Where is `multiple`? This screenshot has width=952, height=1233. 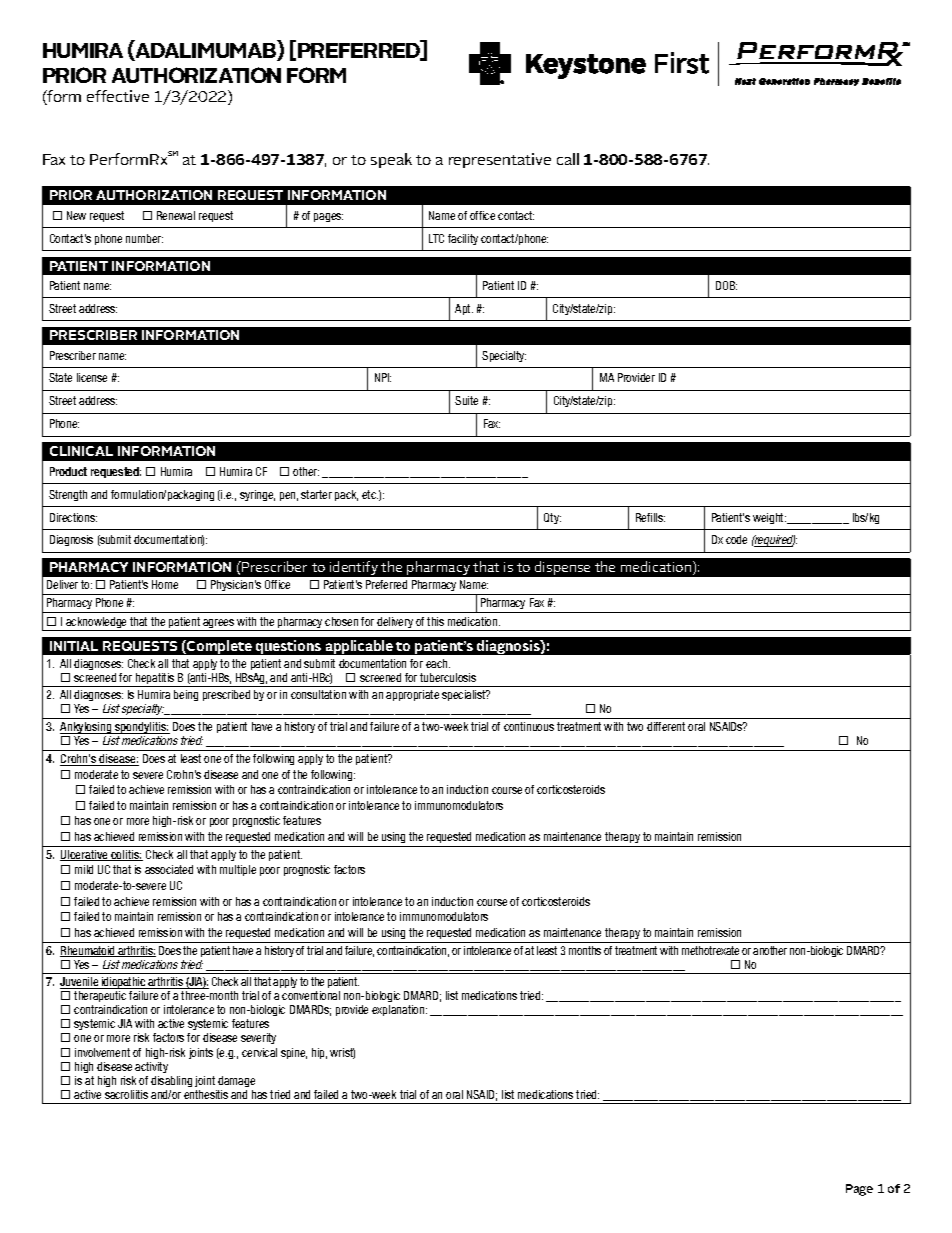 multiple is located at coordinates (238, 870).
